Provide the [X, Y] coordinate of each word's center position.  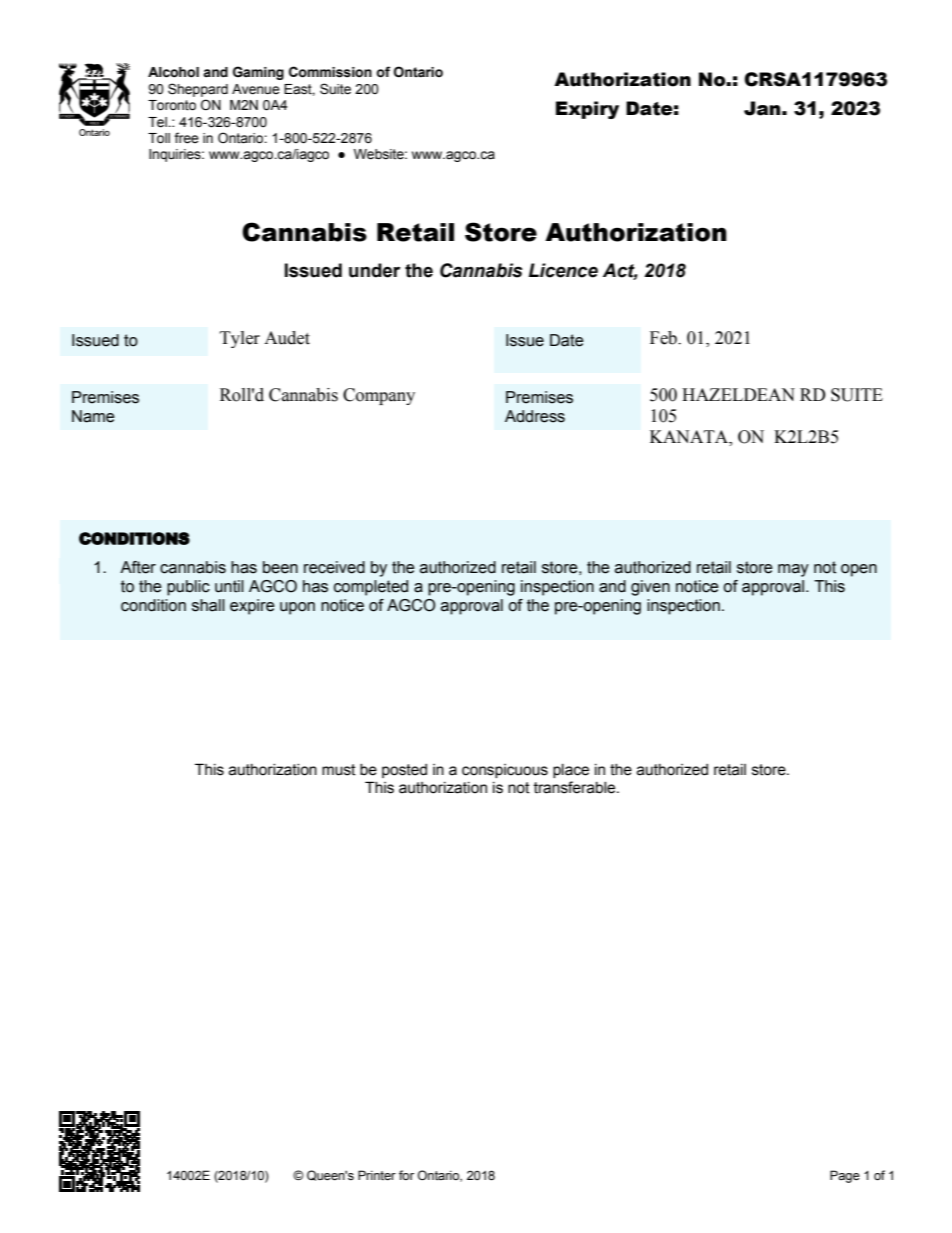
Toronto [172, 105]
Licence [563, 270]
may [793, 570]
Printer [377, 1175]
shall [208, 605]
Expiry [587, 110]
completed [371, 588]
